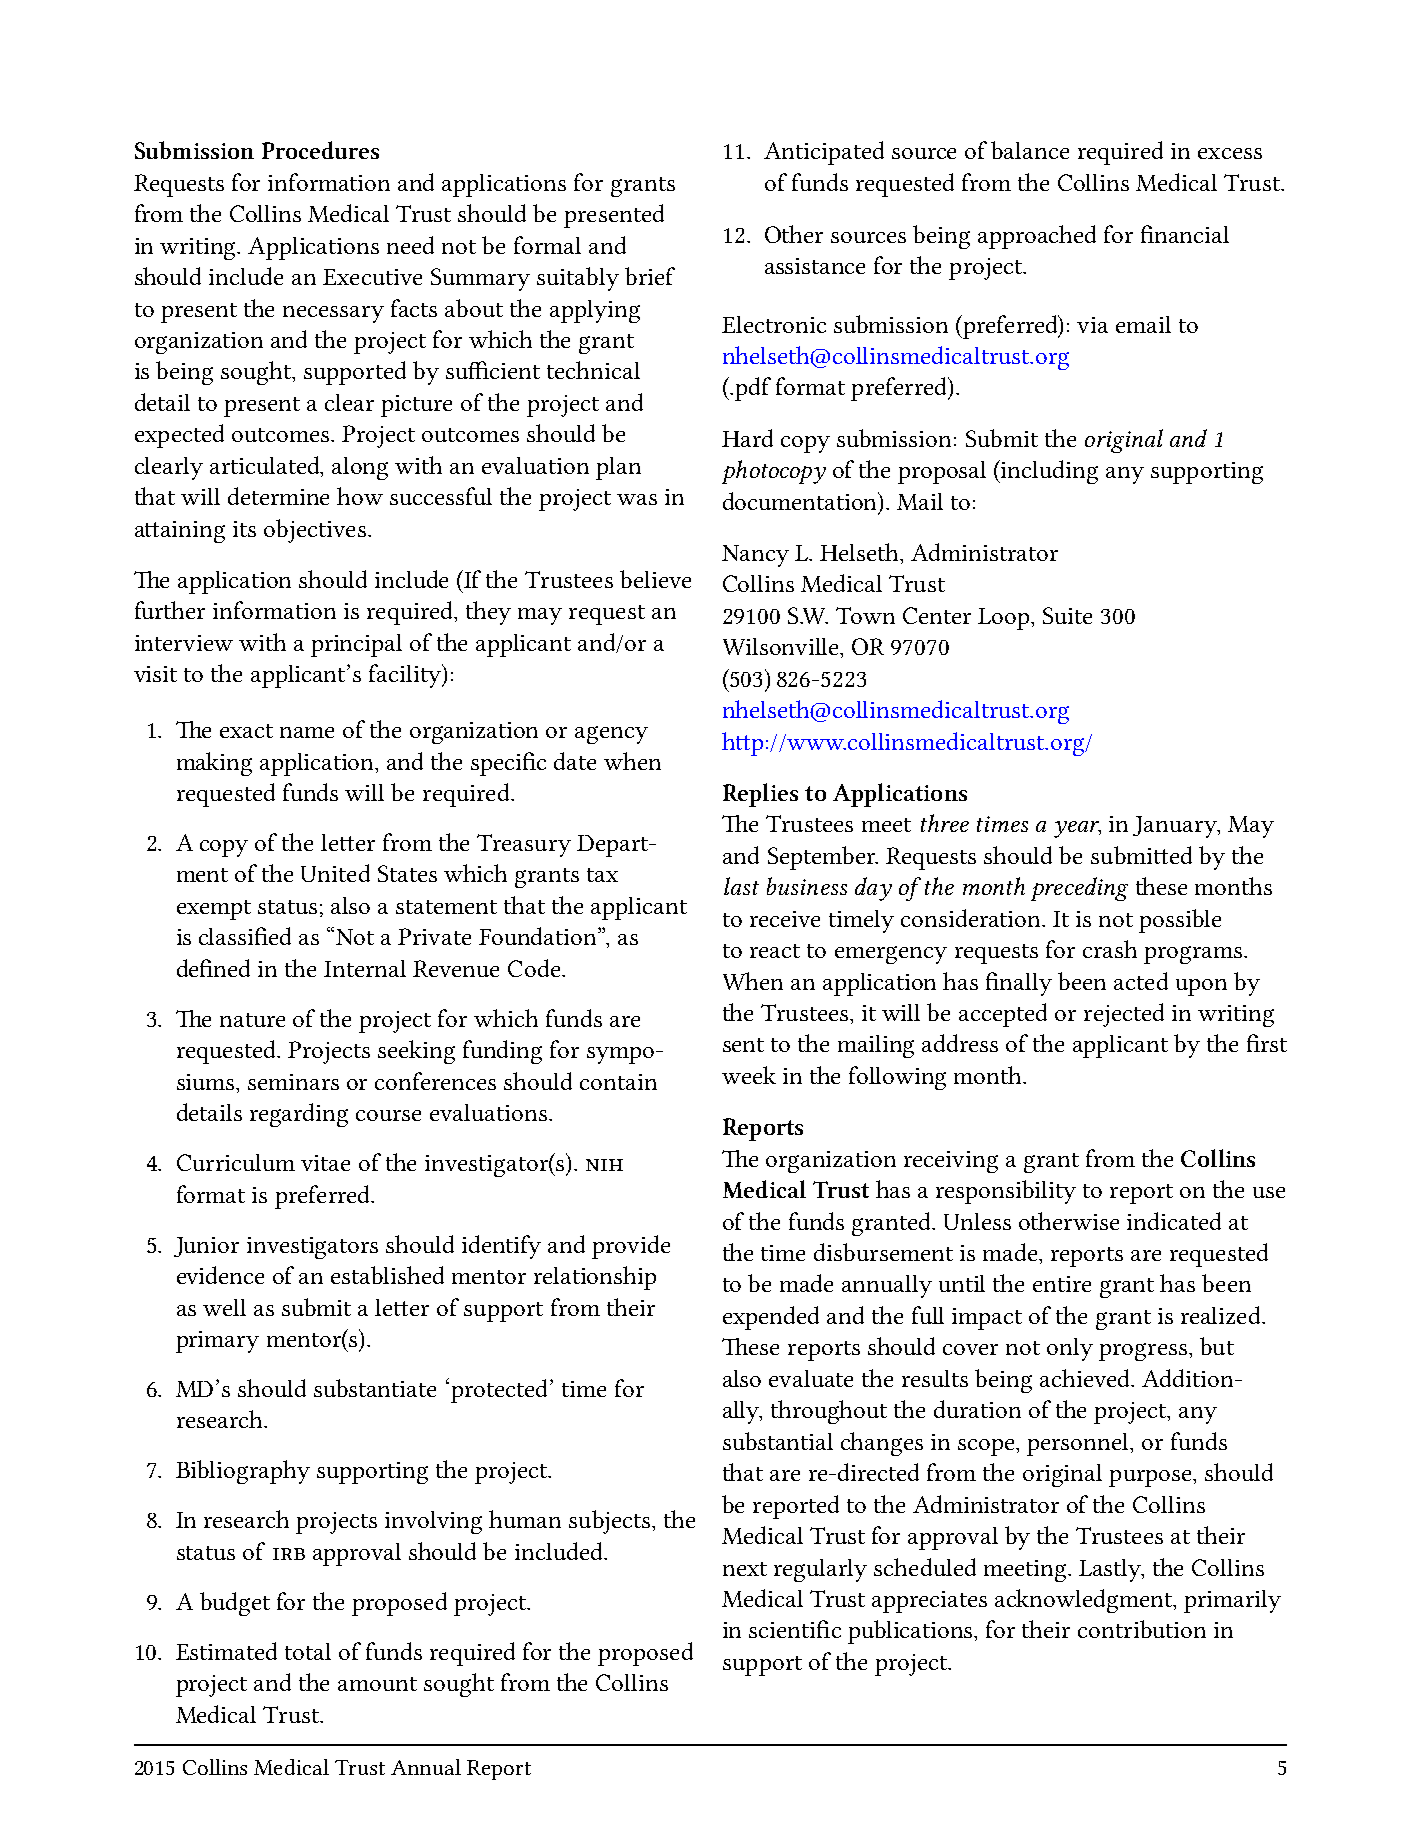 The height and width of the document is (1839, 1421). What do you see at coordinates (745, 1569) in the document?
I see `next` at bounding box center [745, 1569].
